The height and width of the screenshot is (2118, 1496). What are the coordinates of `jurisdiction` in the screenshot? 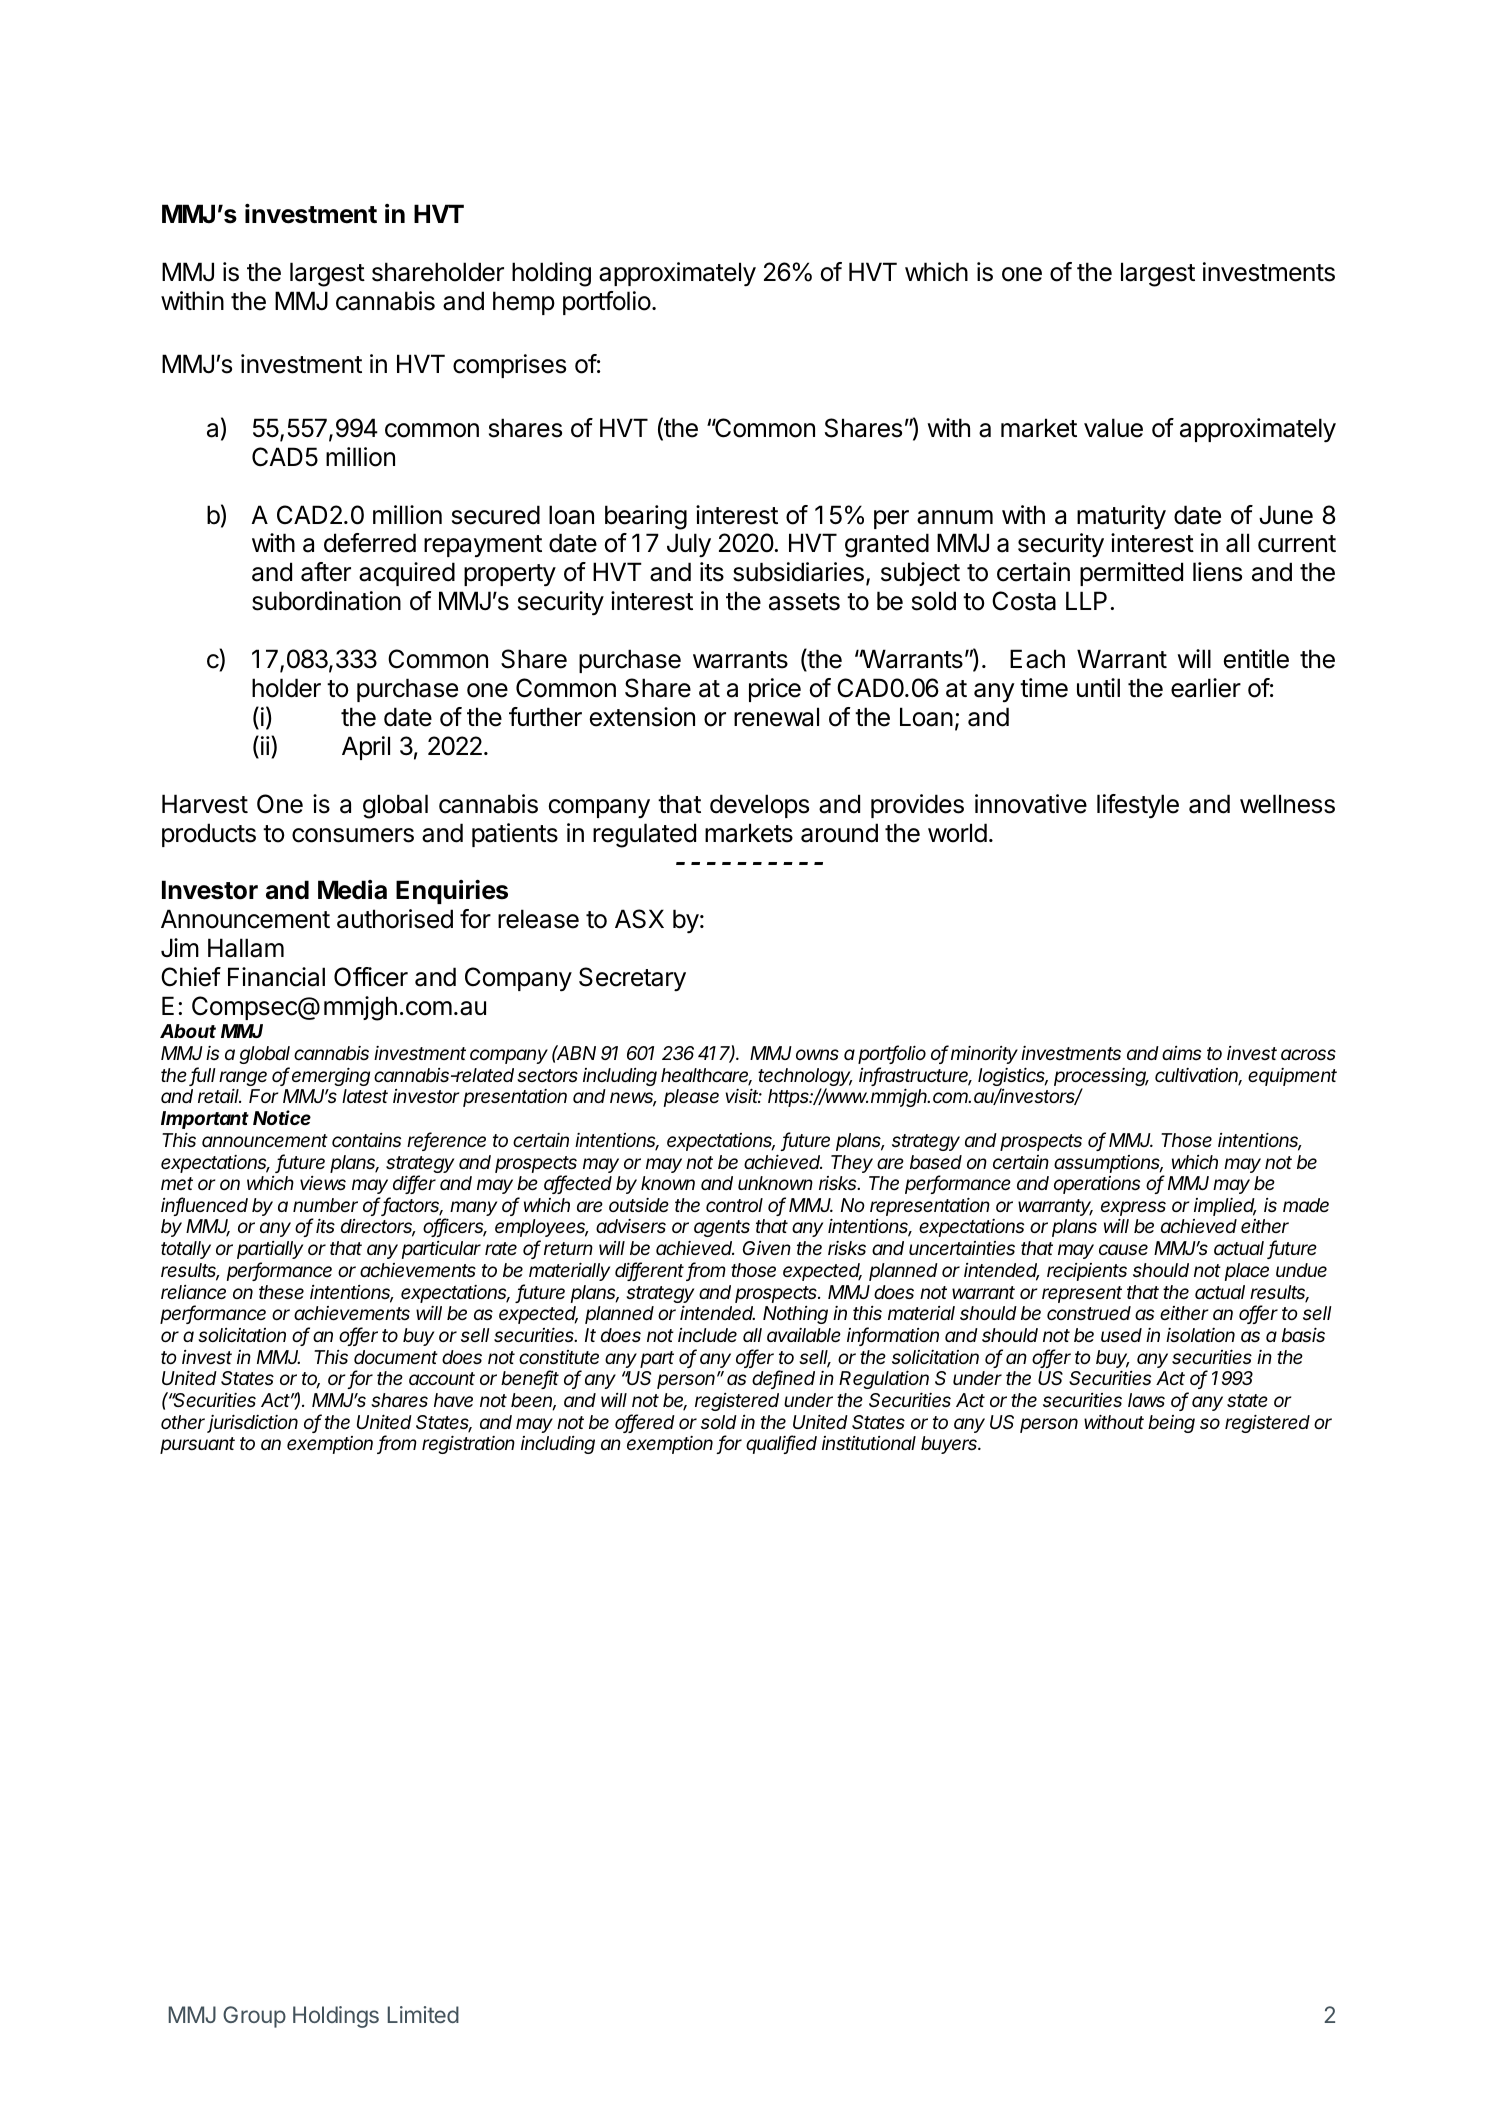 It's located at (252, 1423).
